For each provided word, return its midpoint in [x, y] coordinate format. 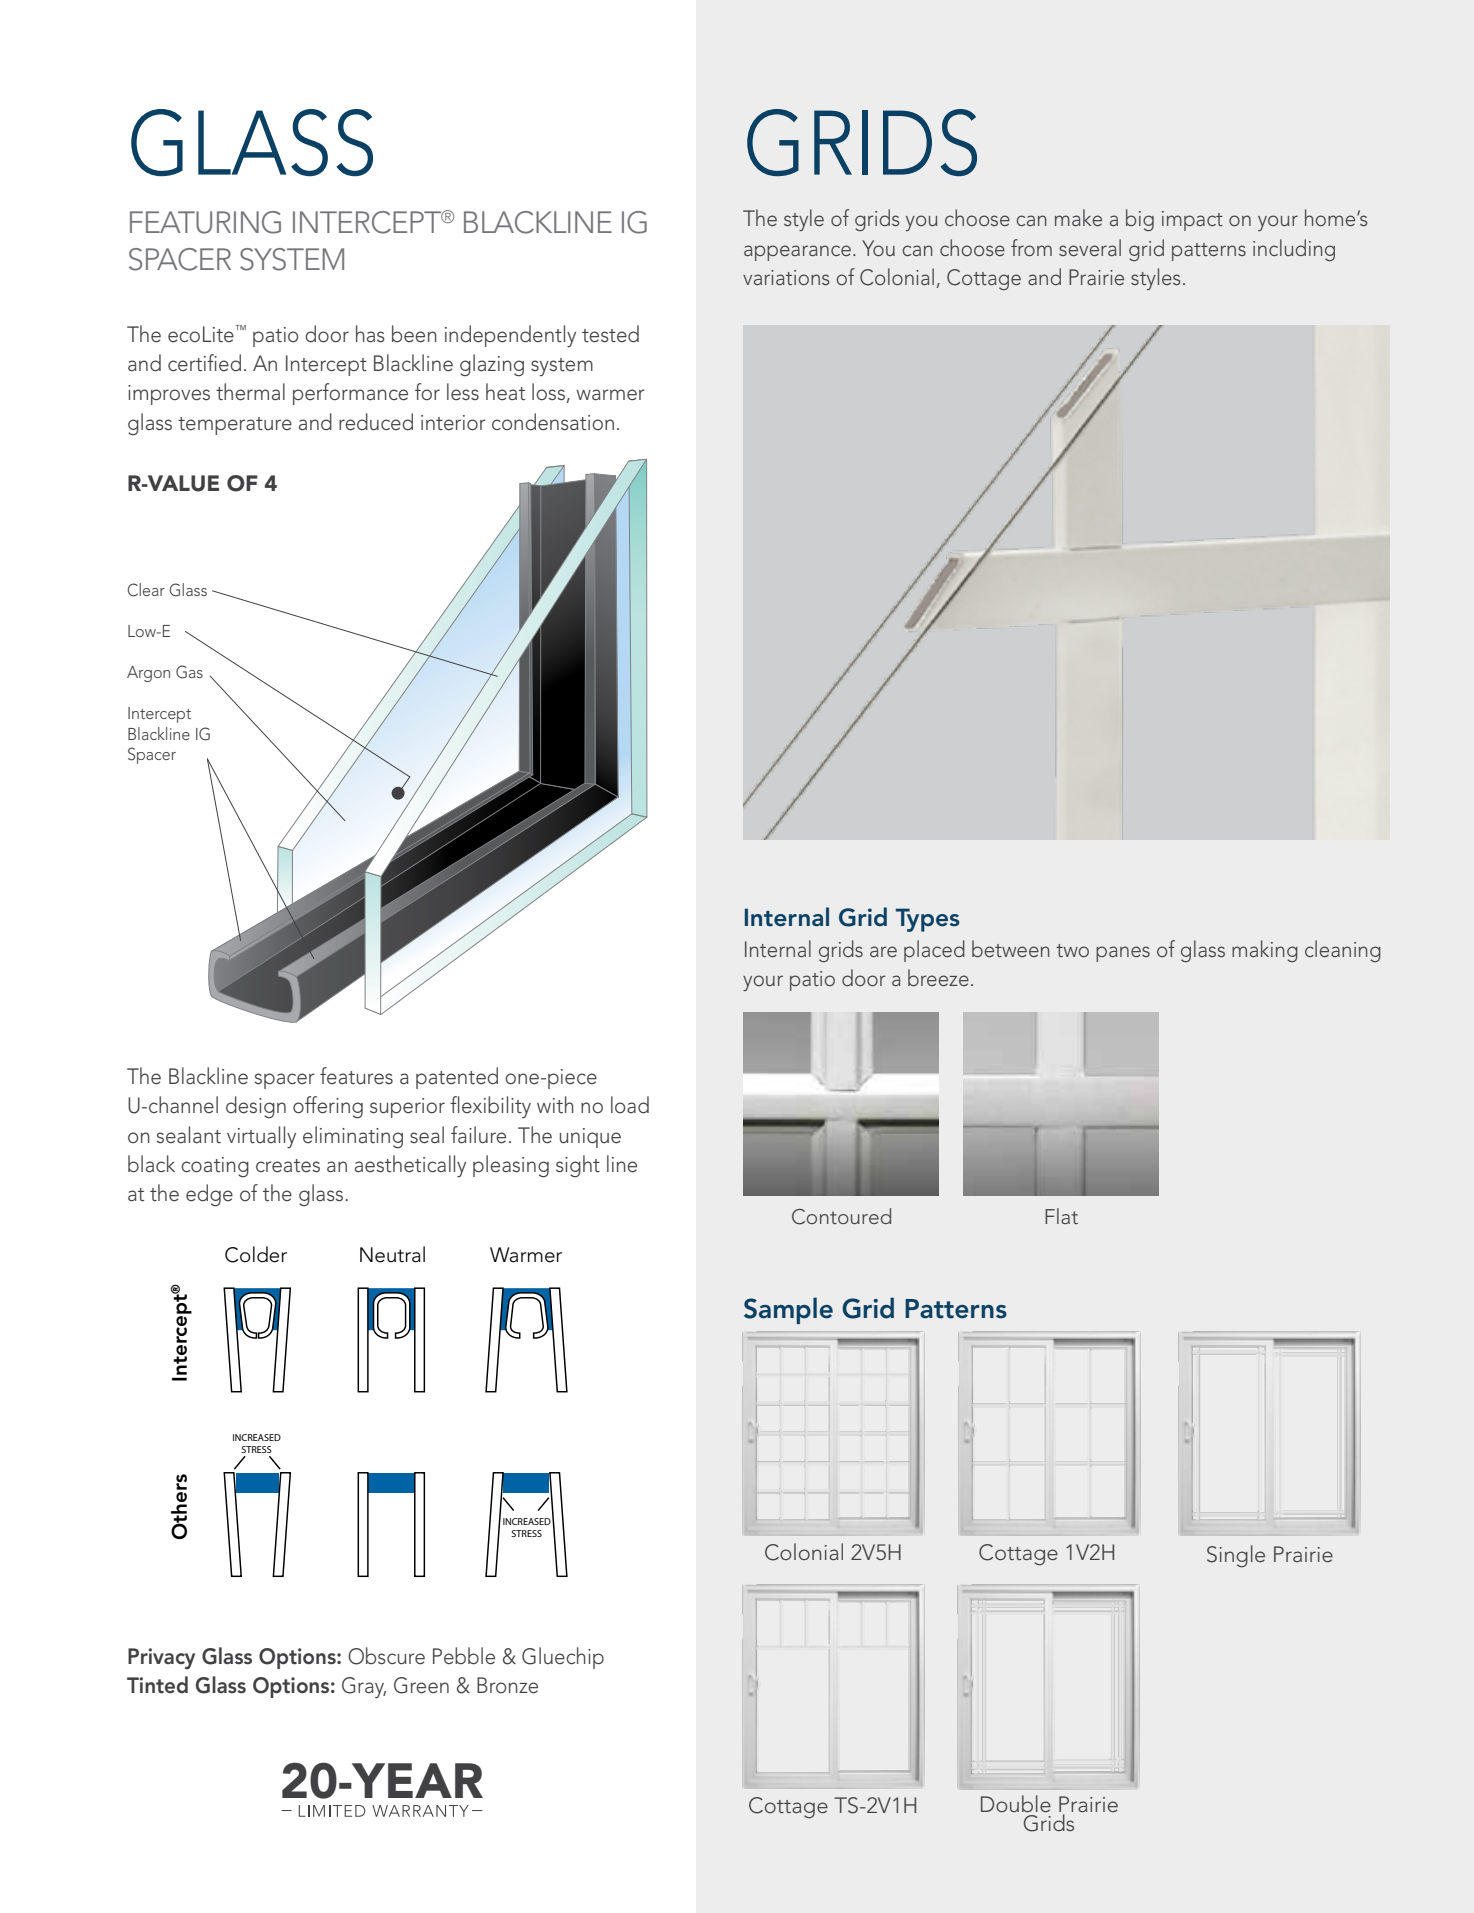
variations [786, 277]
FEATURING [205, 222]
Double [1016, 1803]
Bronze [507, 1685]
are [883, 951]
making [1265, 951]
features [356, 1076]
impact [1192, 221]
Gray [364, 1687]
